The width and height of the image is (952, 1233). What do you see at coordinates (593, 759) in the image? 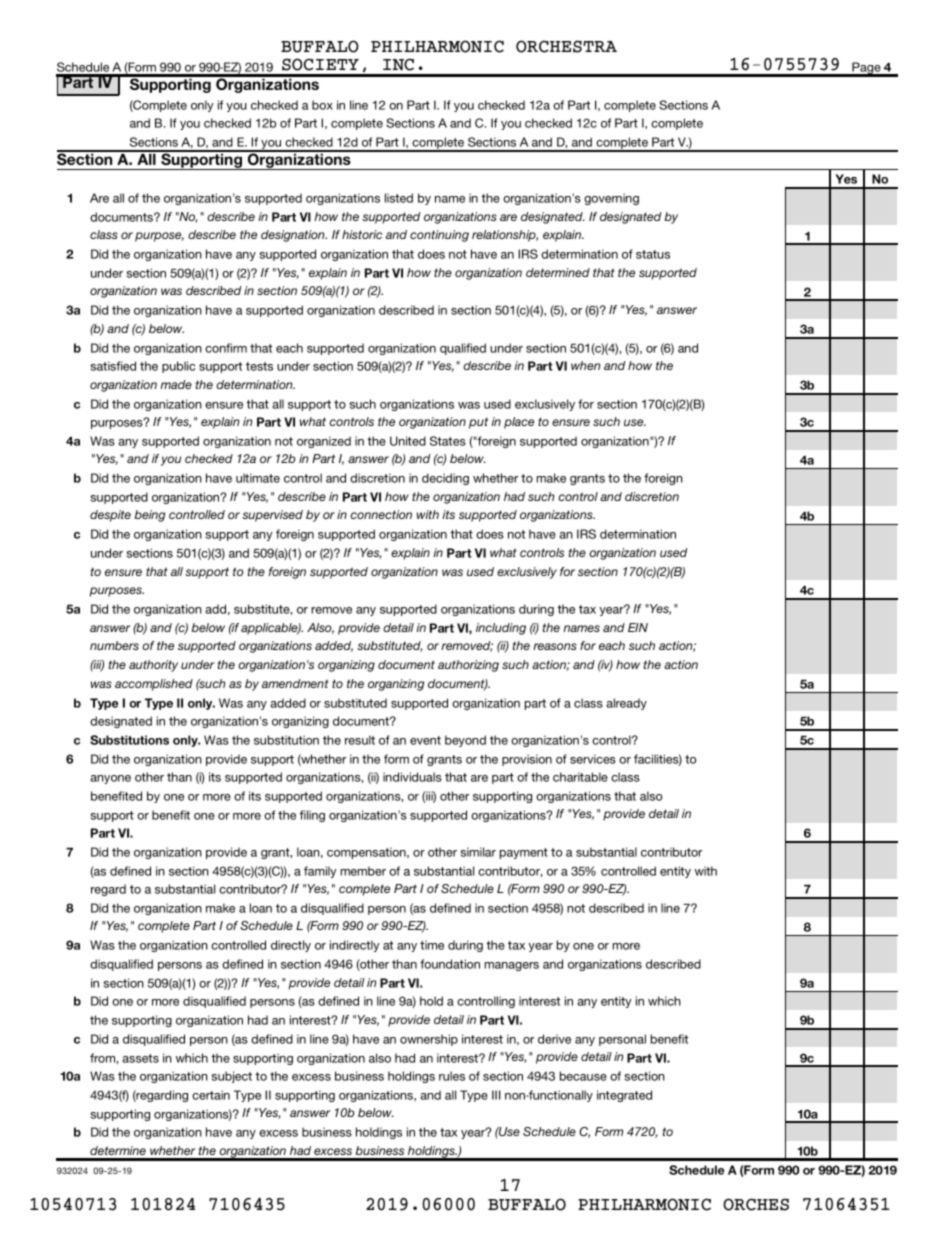
I see `services` at bounding box center [593, 759].
